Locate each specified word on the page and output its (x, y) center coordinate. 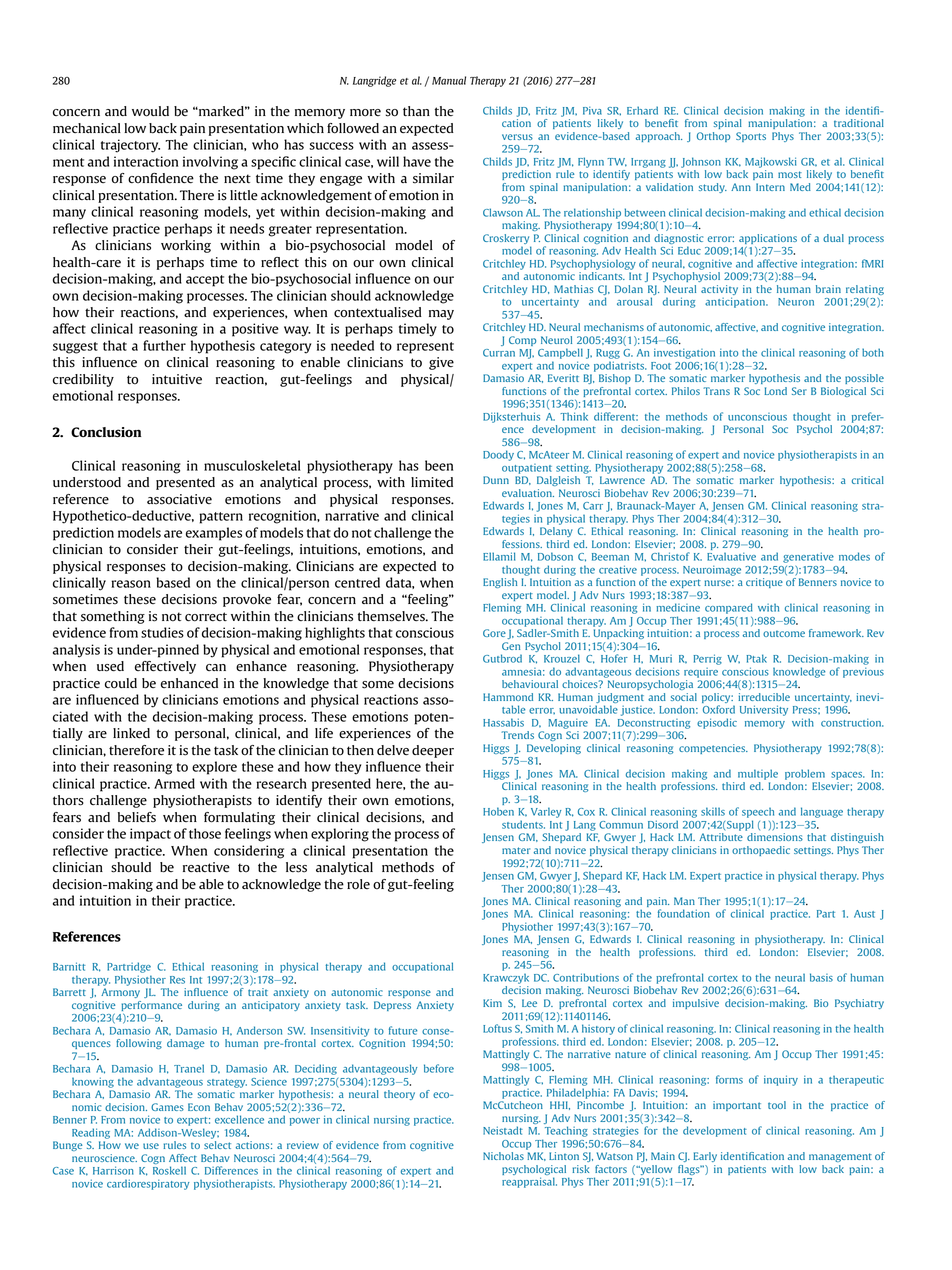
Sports (751, 137)
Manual (449, 80)
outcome (784, 634)
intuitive (177, 379)
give (441, 363)
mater (516, 850)
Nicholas (503, 1156)
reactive (206, 867)
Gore (494, 633)
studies (162, 632)
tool (777, 1105)
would (150, 111)
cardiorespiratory (148, 1184)
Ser (799, 391)
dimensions (775, 837)
